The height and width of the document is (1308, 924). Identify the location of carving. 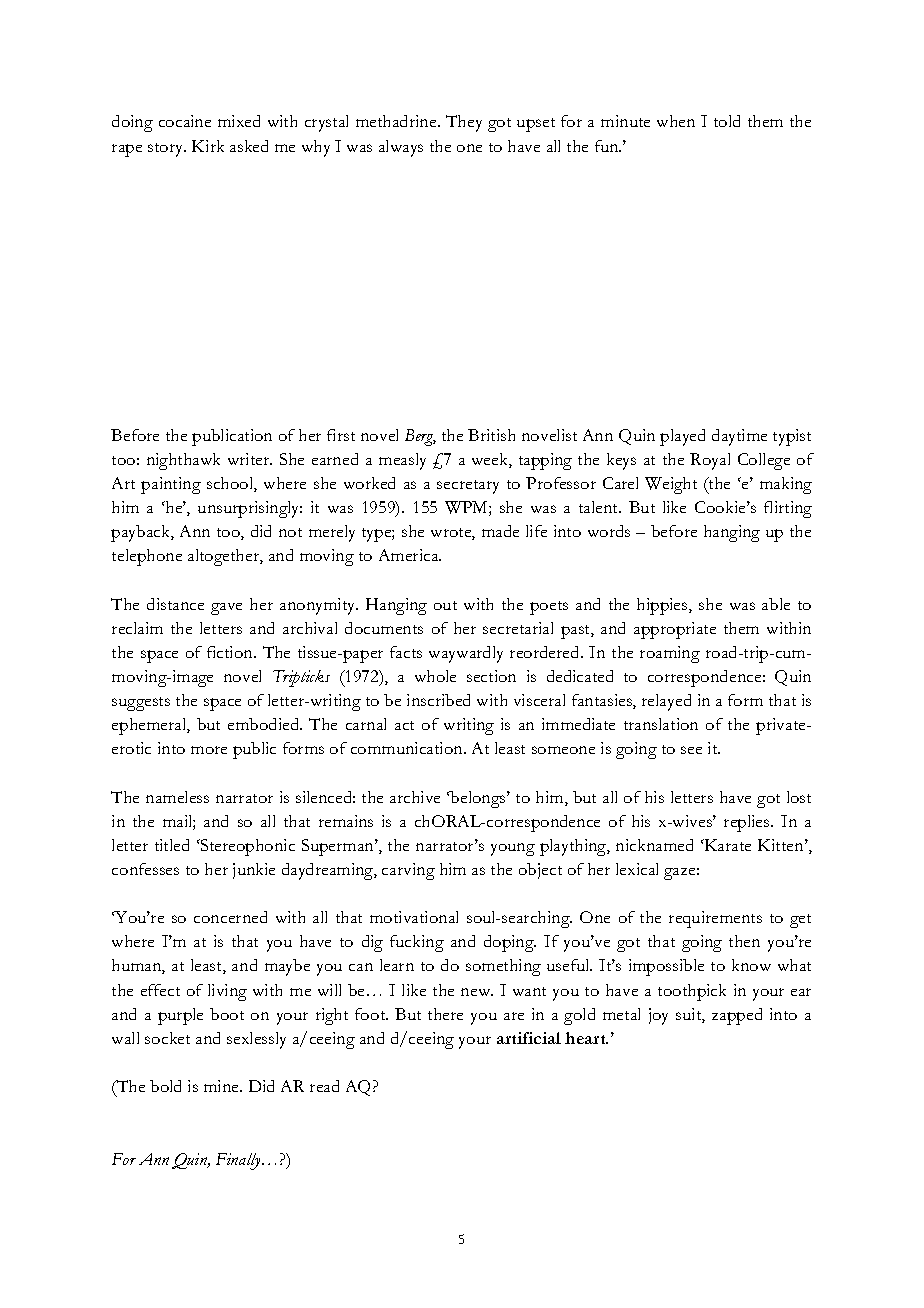
(408, 871).
